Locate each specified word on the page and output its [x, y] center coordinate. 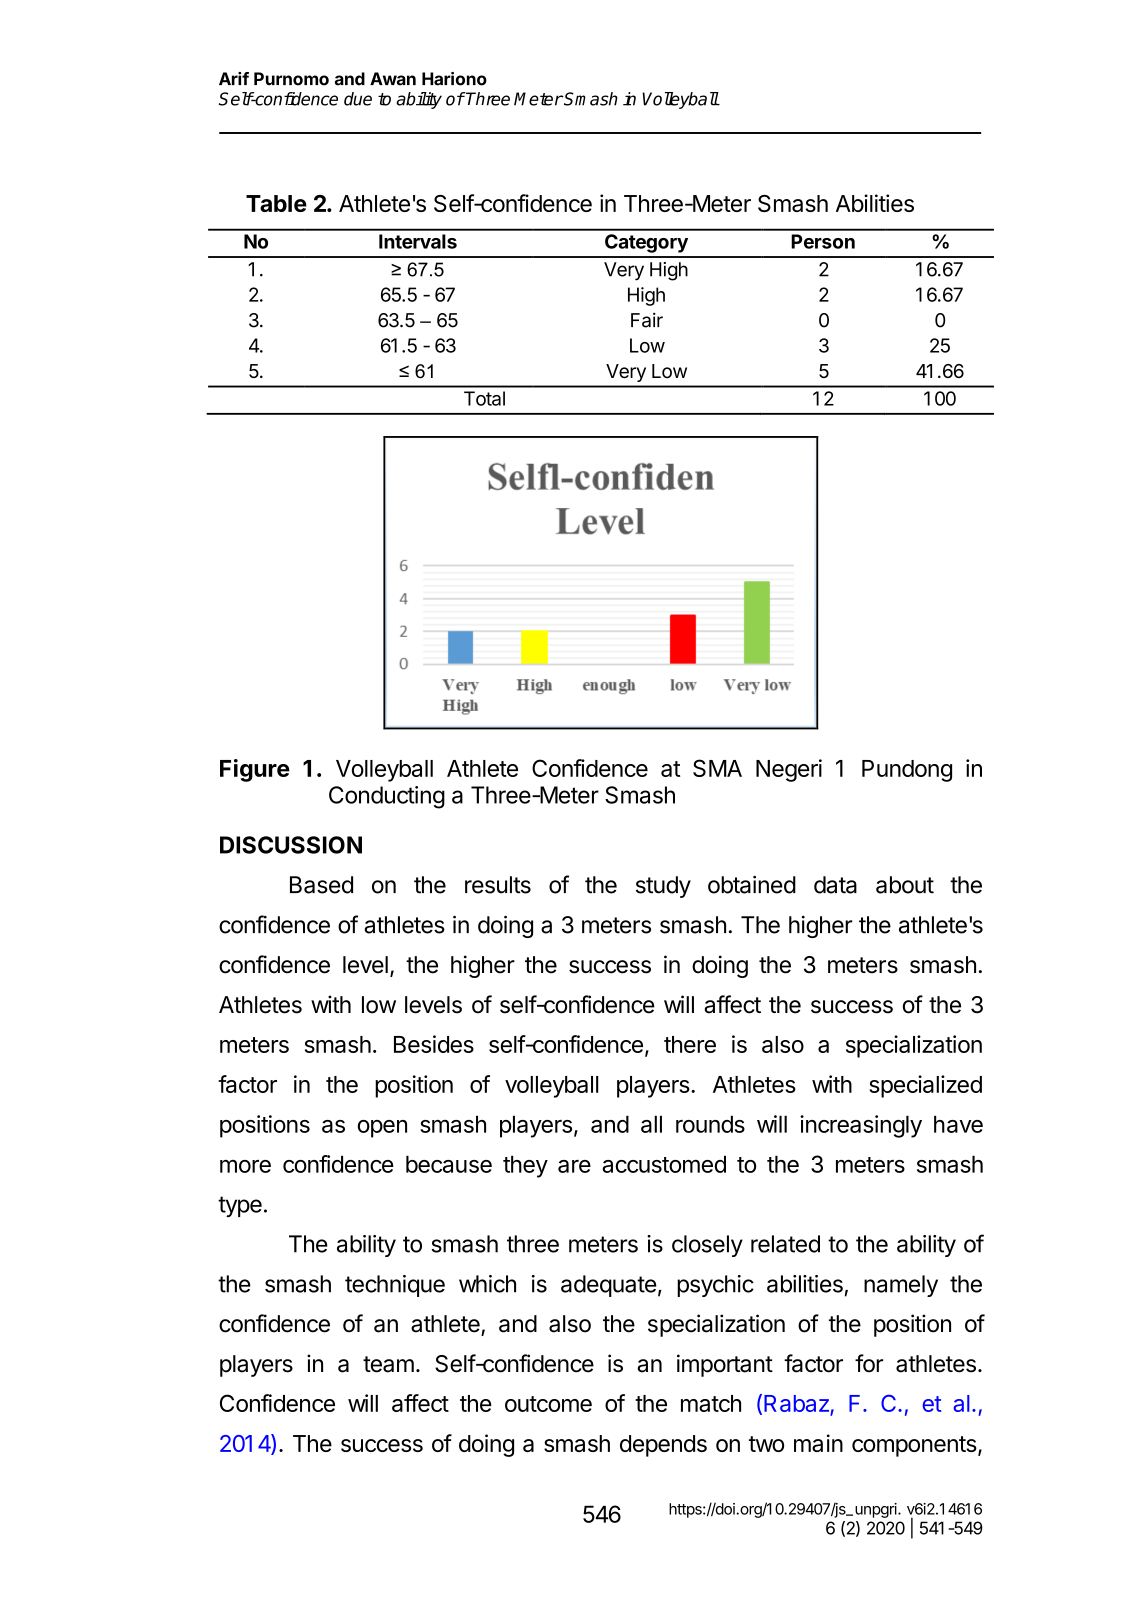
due [358, 99]
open [382, 1129]
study [663, 887]
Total [484, 398]
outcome [548, 1404]
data [835, 885]
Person [823, 241]
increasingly [861, 1126]
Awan [393, 79]
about [905, 885]
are [574, 1166]
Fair [647, 320]
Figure [255, 770]
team [388, 1364]
